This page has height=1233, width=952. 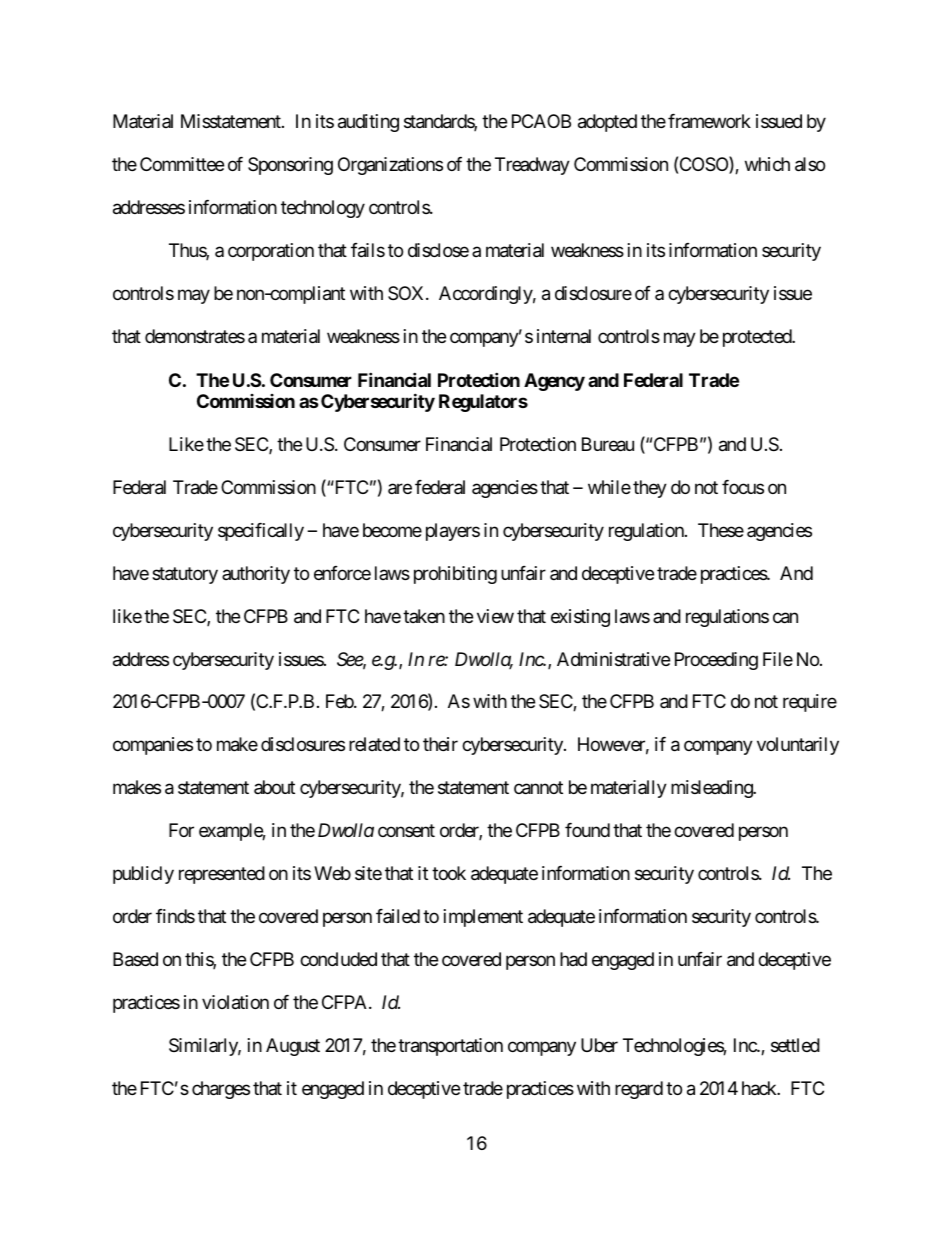 What do you see at coordinates (261, 532) in the page?
I see `specifically` at bounding box center [261, 532].
